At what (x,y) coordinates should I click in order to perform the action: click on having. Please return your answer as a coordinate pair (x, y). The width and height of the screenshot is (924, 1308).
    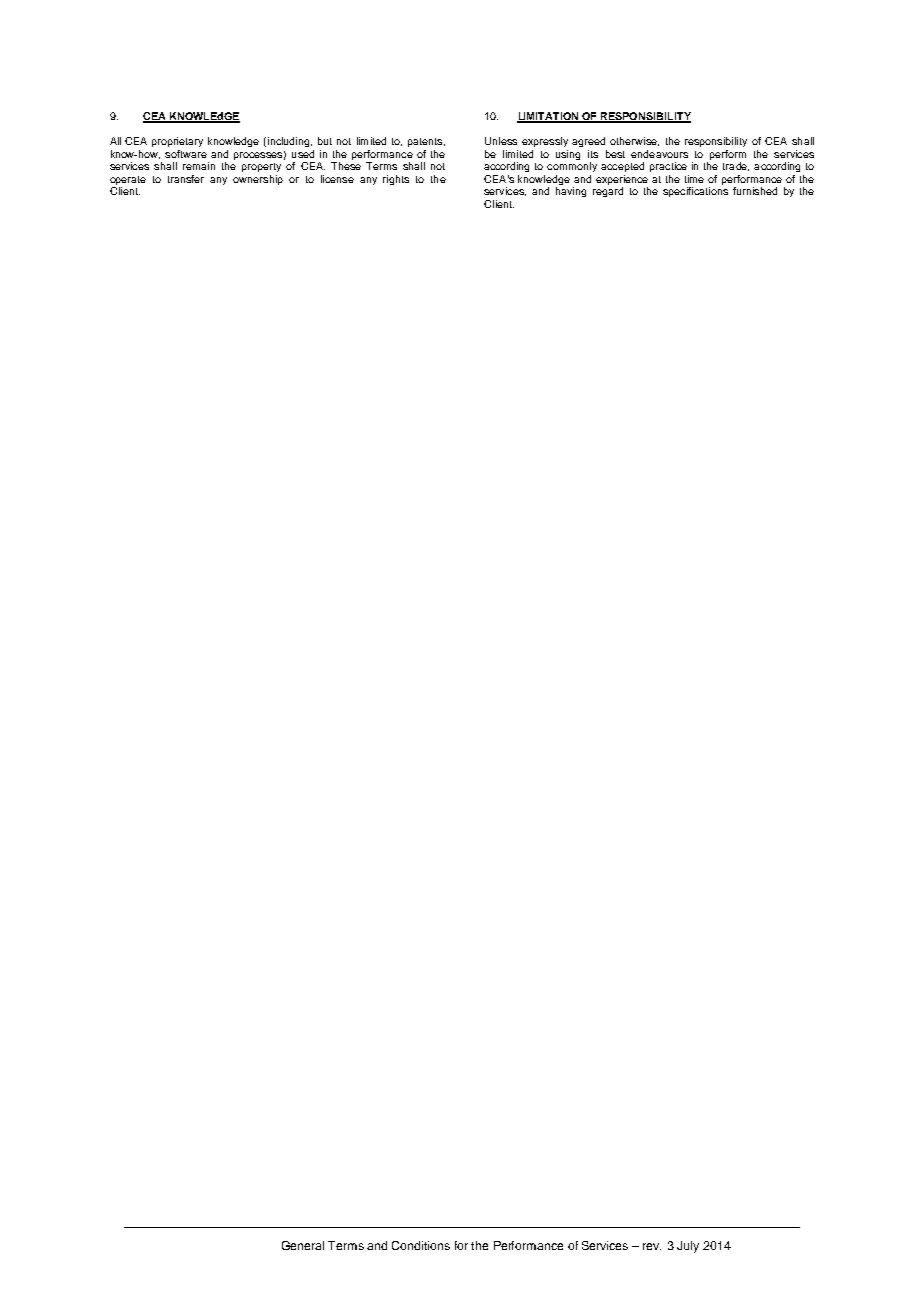
    Looking at the image, I should click on (571, 192).
